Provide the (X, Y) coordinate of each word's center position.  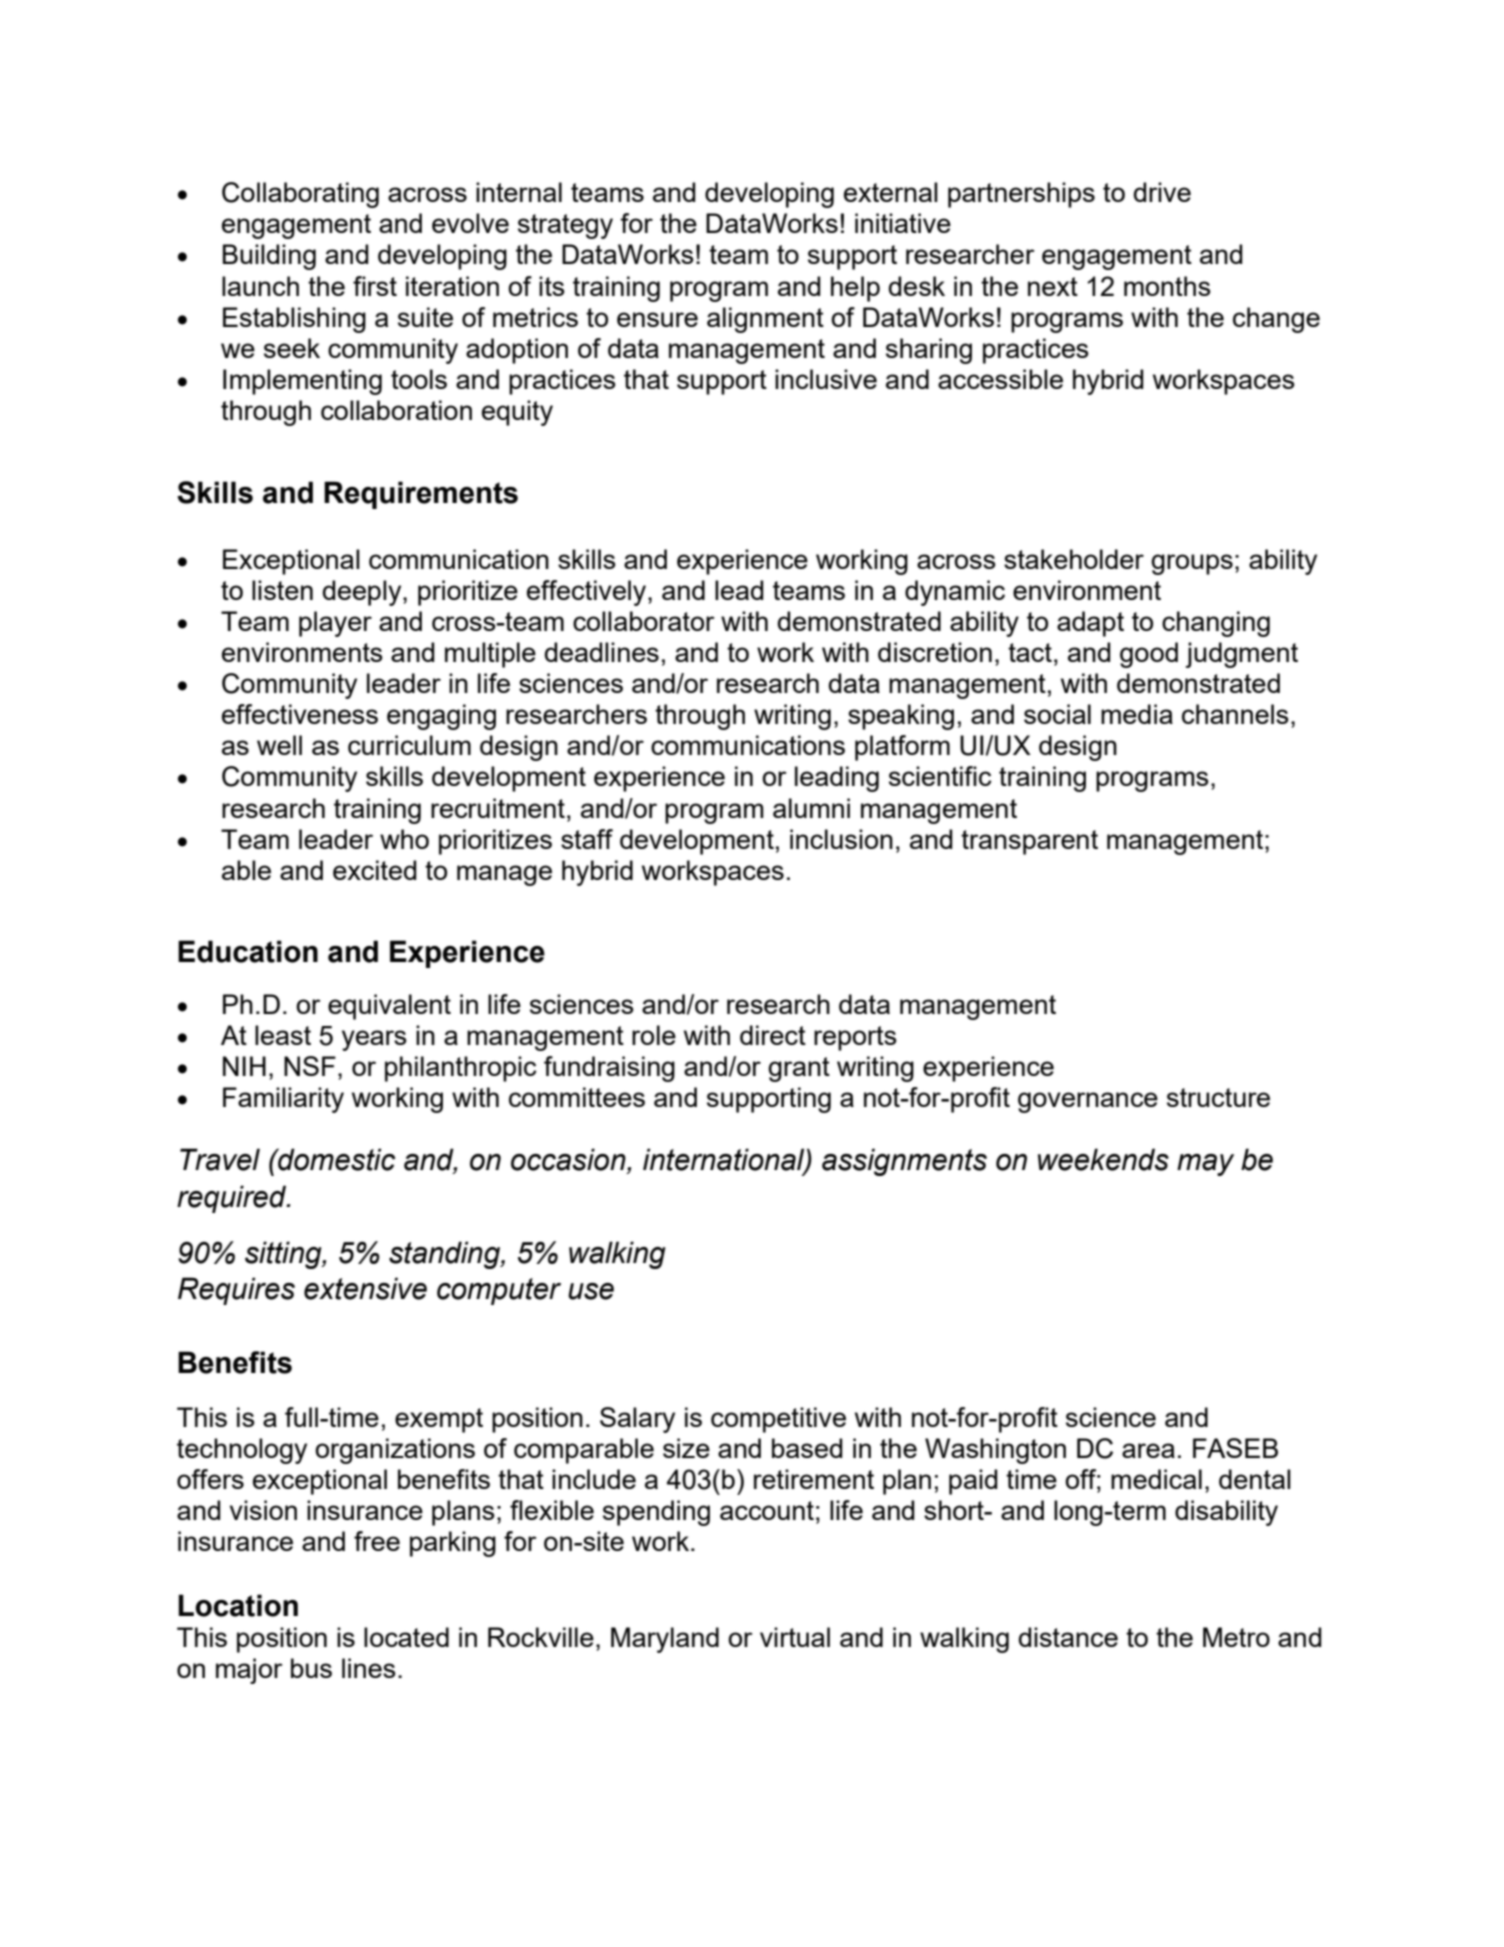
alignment (765, 320)
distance (1068, 1637)
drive (1162, 192)
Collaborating (300, 195)
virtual (795, 1637)
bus (311, 1668)
